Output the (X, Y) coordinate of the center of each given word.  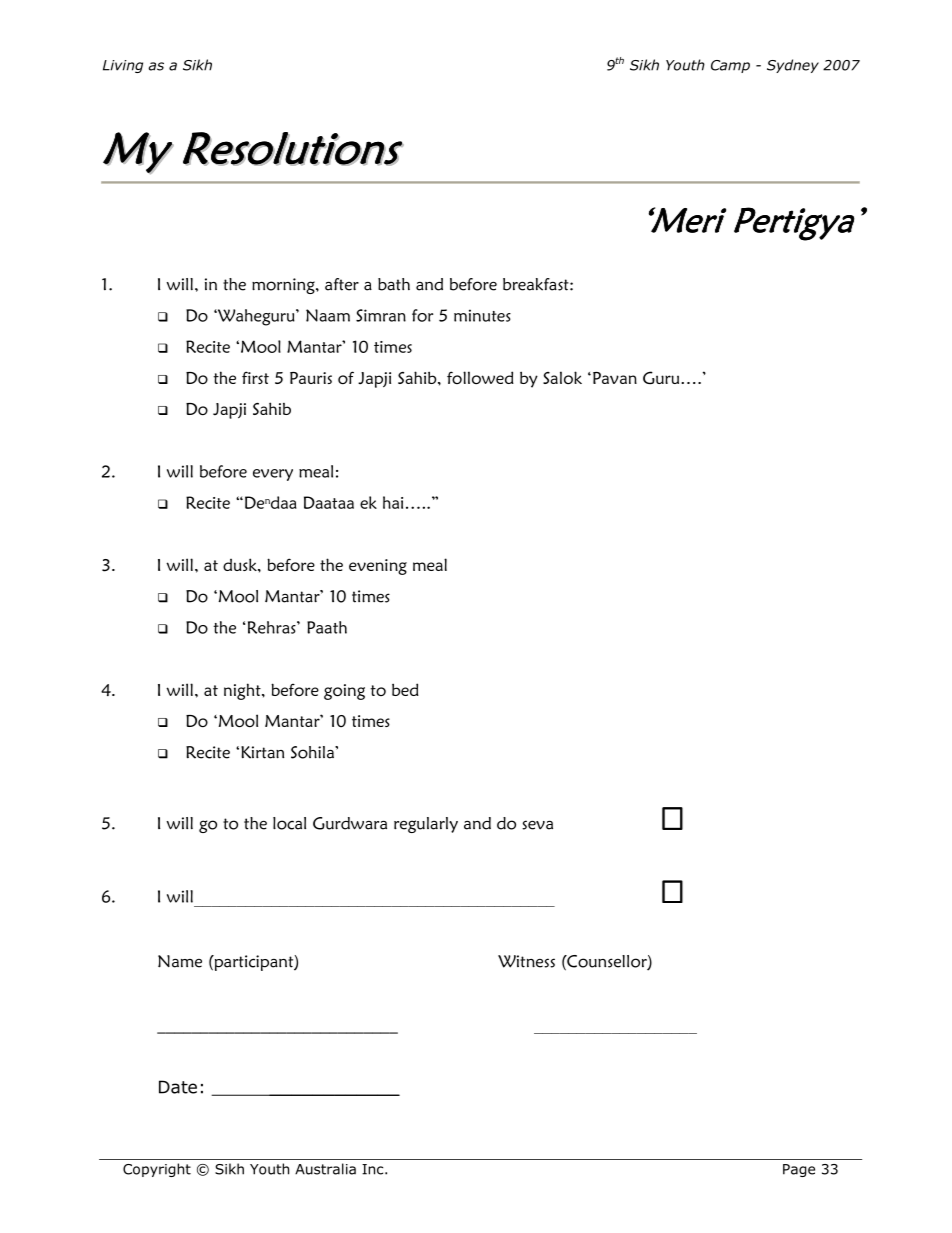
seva (537, 825)
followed (480, 377)
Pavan (615, 378)
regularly (426, 825)
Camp (730, 66)
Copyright (157, 1170)
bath (394, 284)
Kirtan (262, 752)
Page (799, 1170)
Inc (374, 1169)
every (273, 475)
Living (123, 66)
